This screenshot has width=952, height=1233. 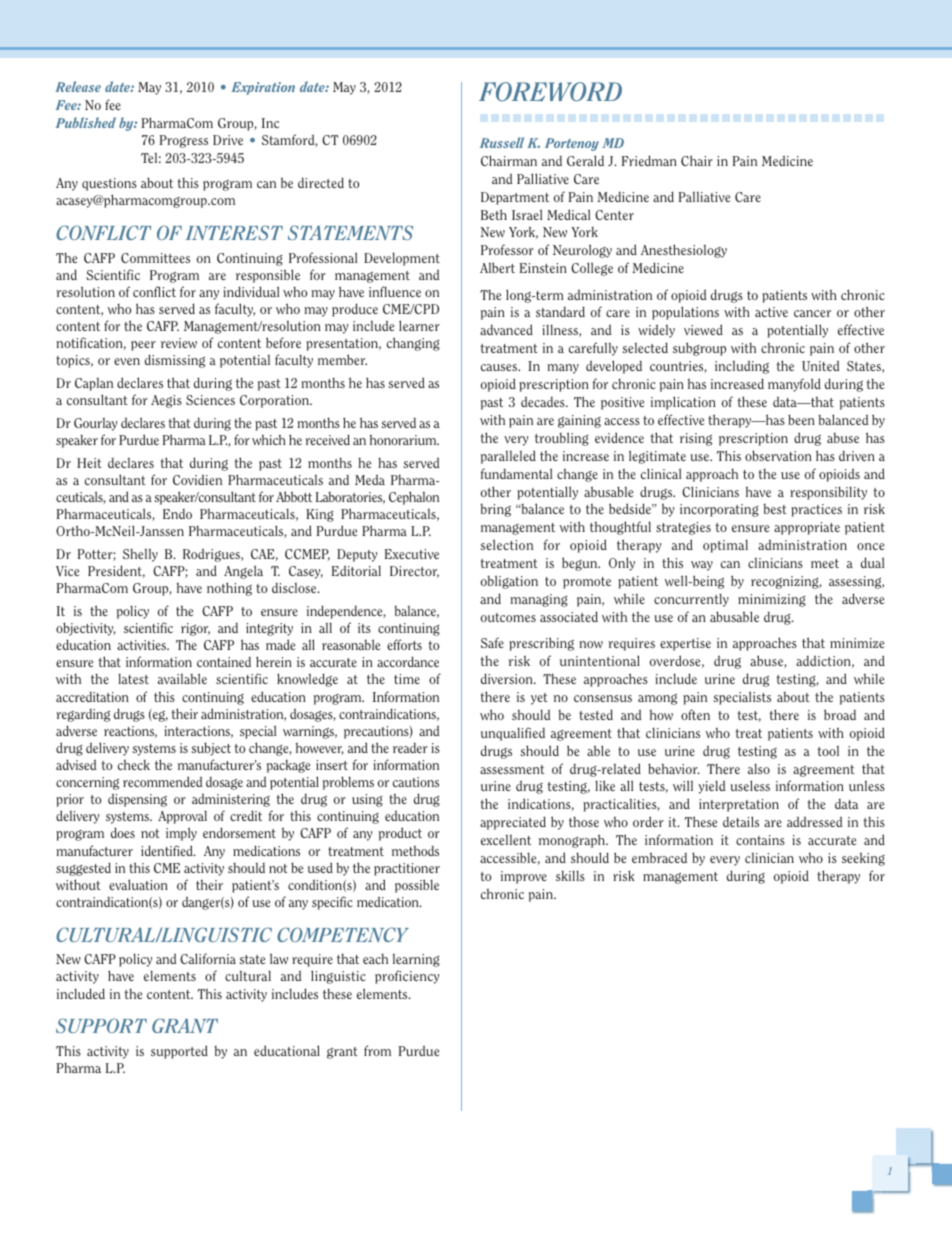 What do you see at coordinates (407, 977) in the screenshot?
I see `proficiency` at bounding box center [407, 977].
